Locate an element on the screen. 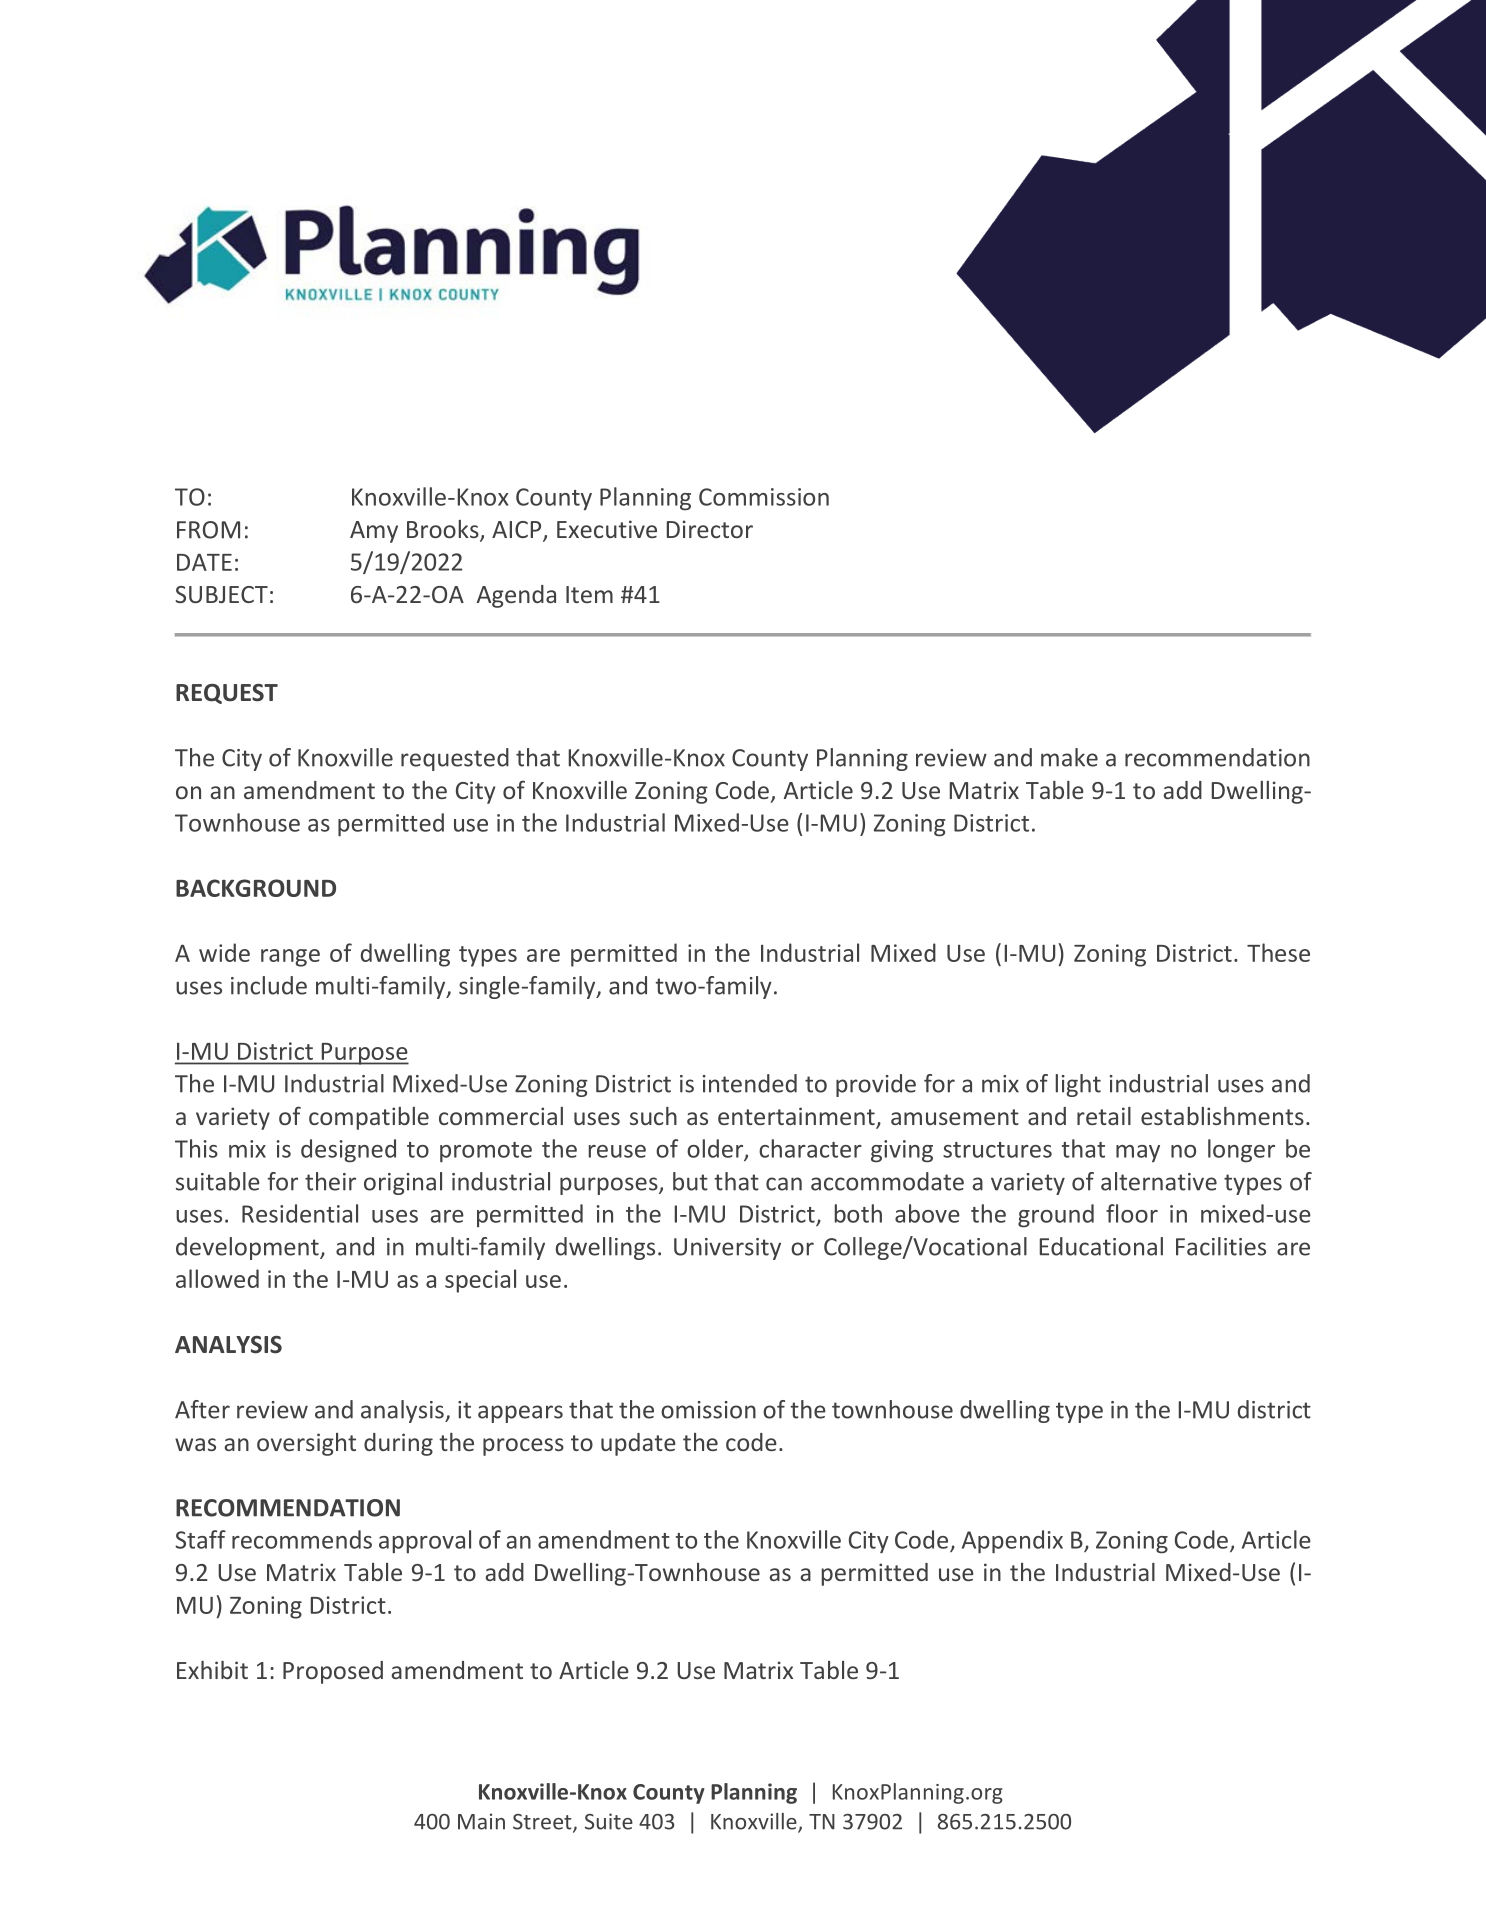 The height and width of the screenshot is (1923, 1486). intended is located at coordinates (750, 1083).
